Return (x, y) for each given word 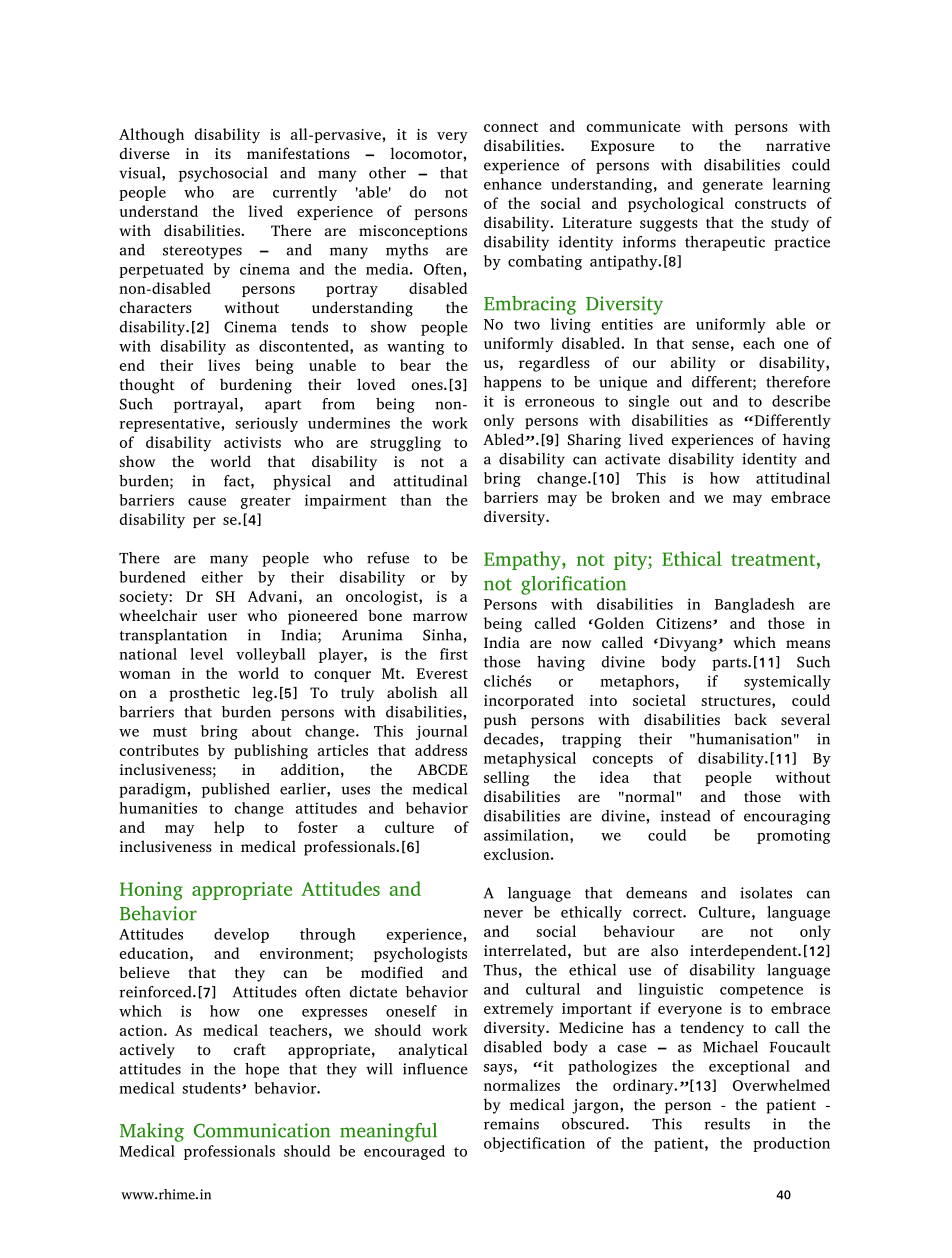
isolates (766, 893)
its (223, 153)
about (272, 731)
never (503, 914)
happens (512, 383)
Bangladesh (755, 605)
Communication (262, 1130)
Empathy (523, 560)
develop (241, 935)
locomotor (426, 153)
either (222, 577)
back (750, 719)
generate (733, 186)
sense (710, 345)
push (500, 721)
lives (224, 365)
